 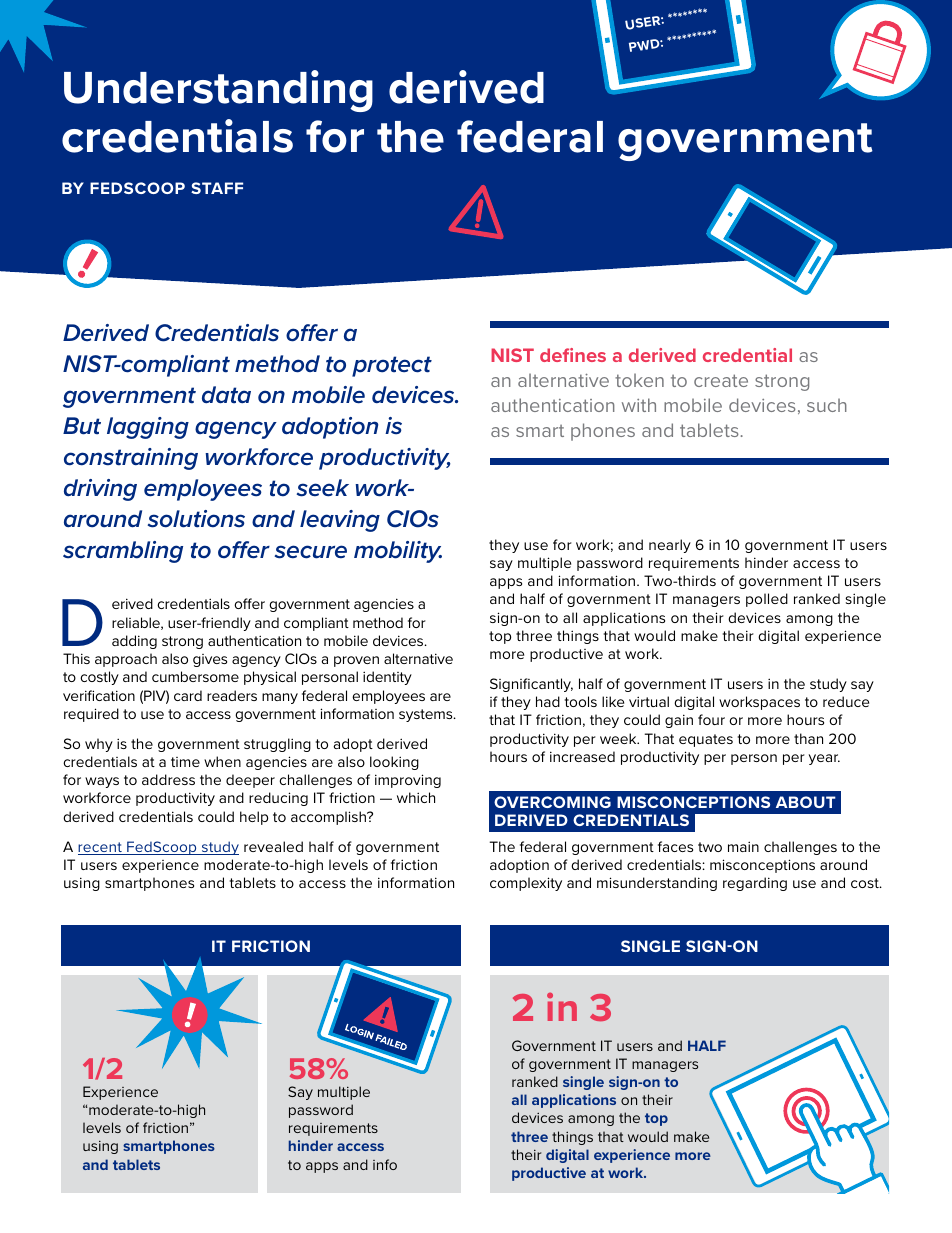 I want to click on nearly, so click(x=670, y=546).
